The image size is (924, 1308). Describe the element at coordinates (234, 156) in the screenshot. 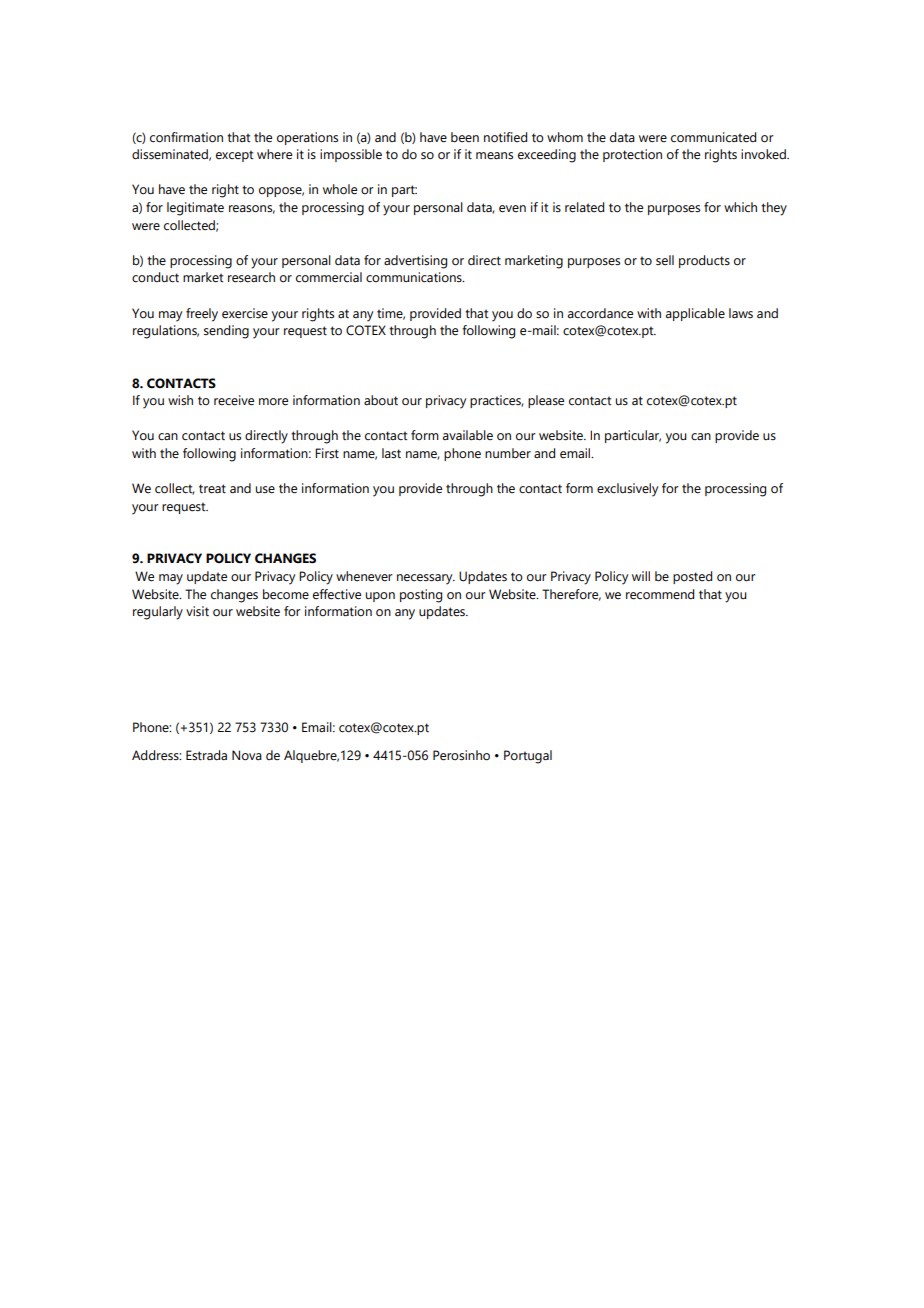

I see `except` at that location.
